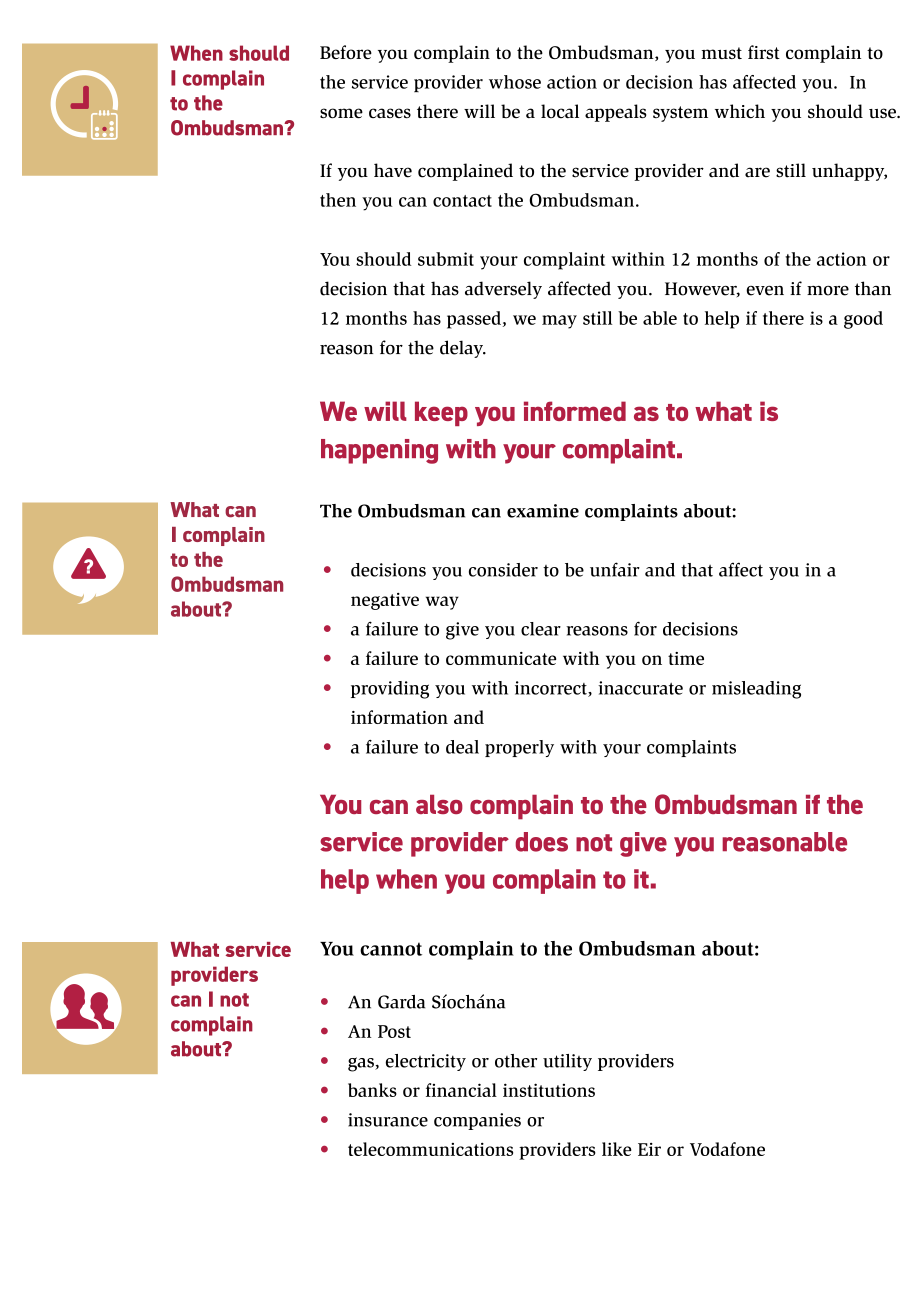  Describe the element at coordinates (385, 601) in the screenshot. I see `negative` at that location.
